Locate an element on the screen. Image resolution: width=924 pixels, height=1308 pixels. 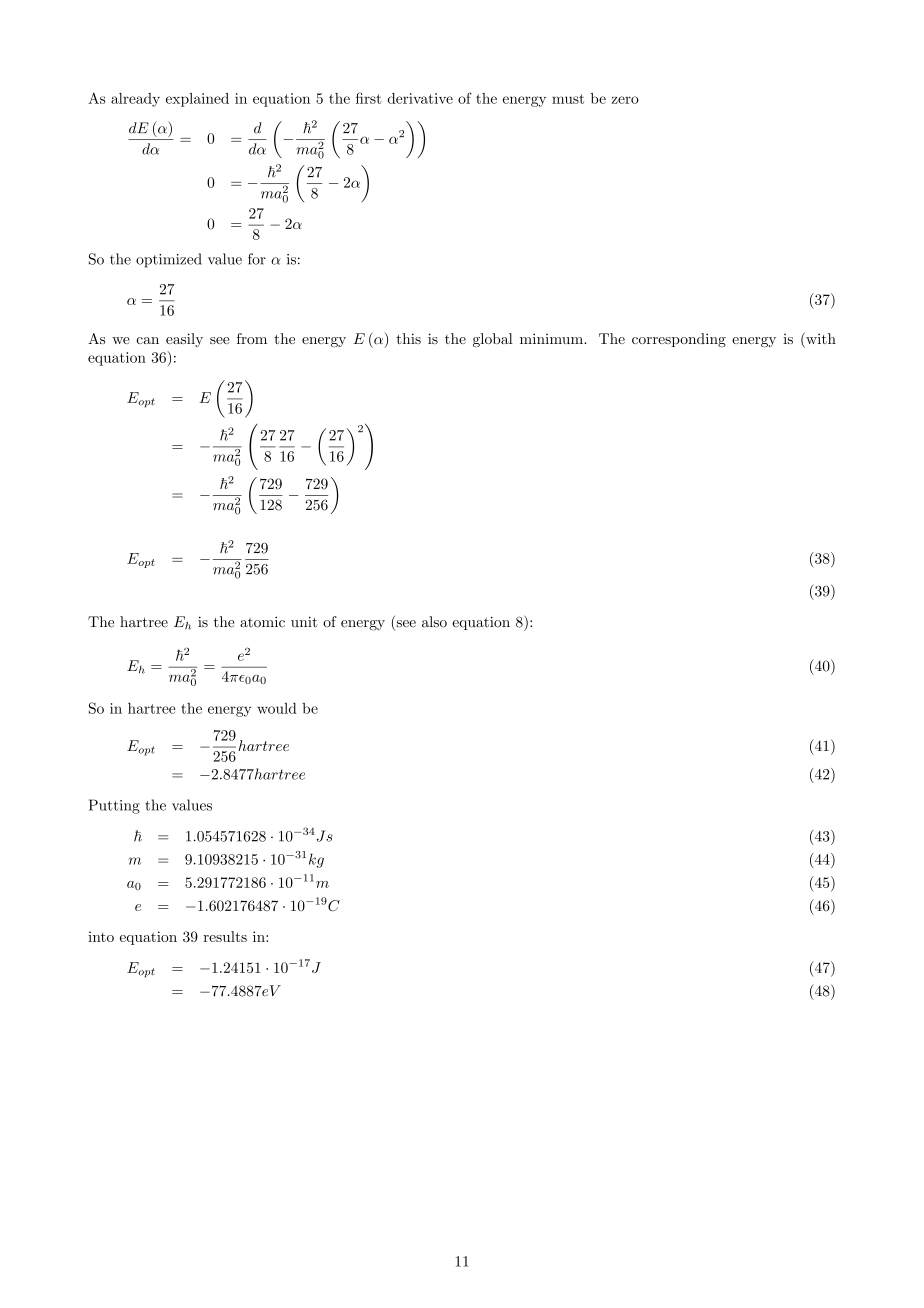
unit is located at coordinates (304, 622).
